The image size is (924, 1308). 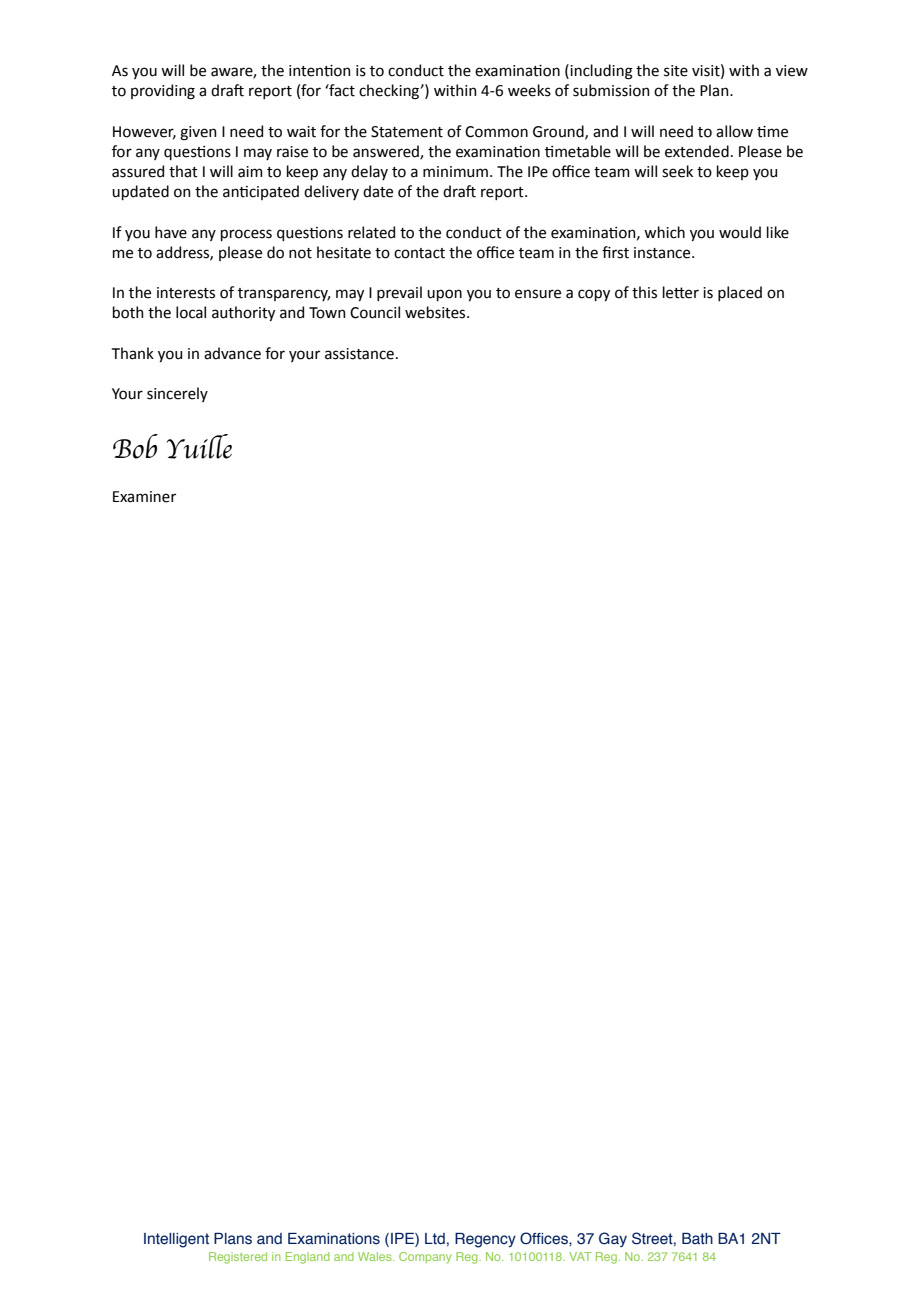 What do you see at coordinates (697, 1238) in the page?
I see `Bath` at bounding box center [697, 1238].
